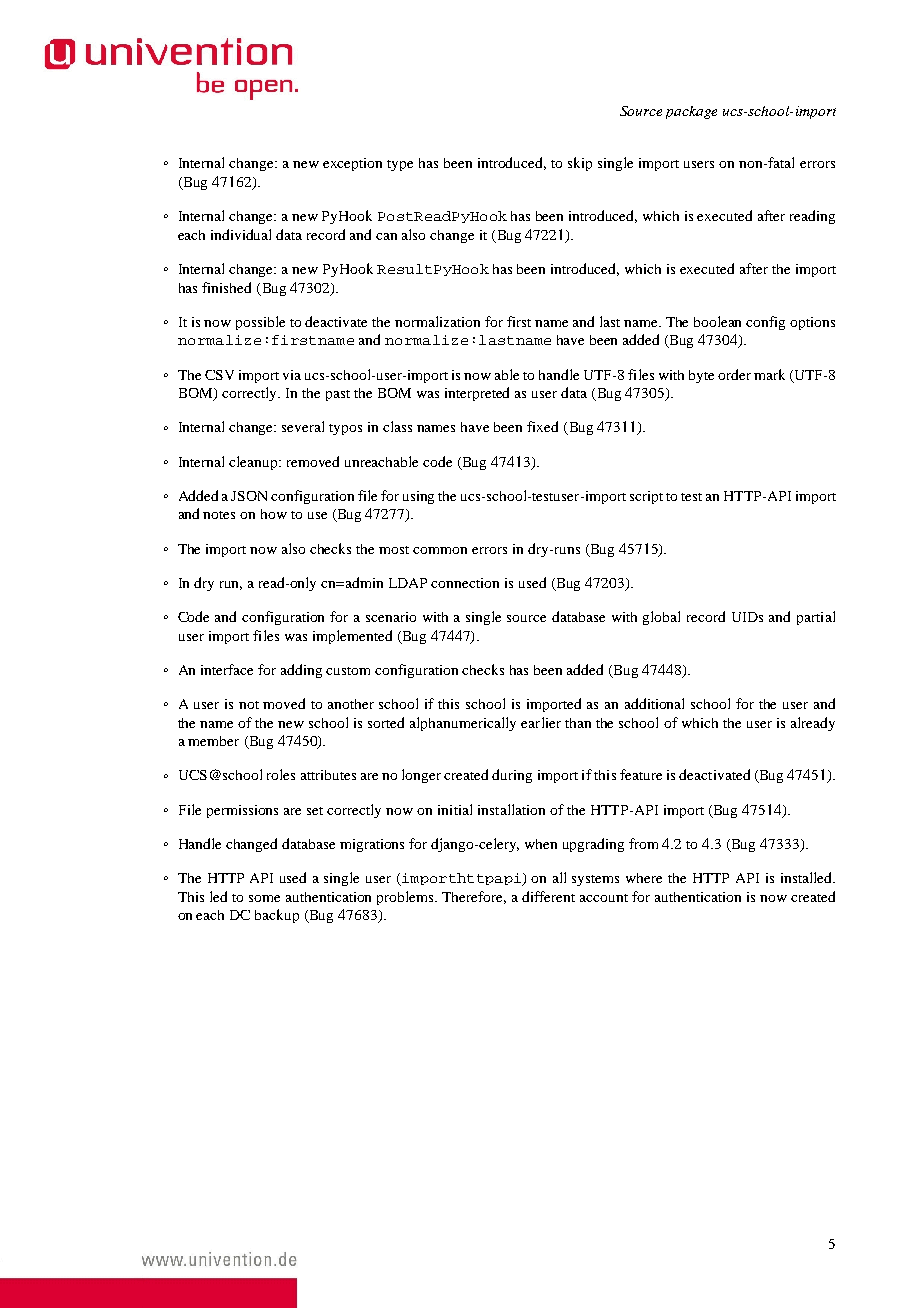 The image size is (924, 1308). I want to click on skip, so click(580, 164).
